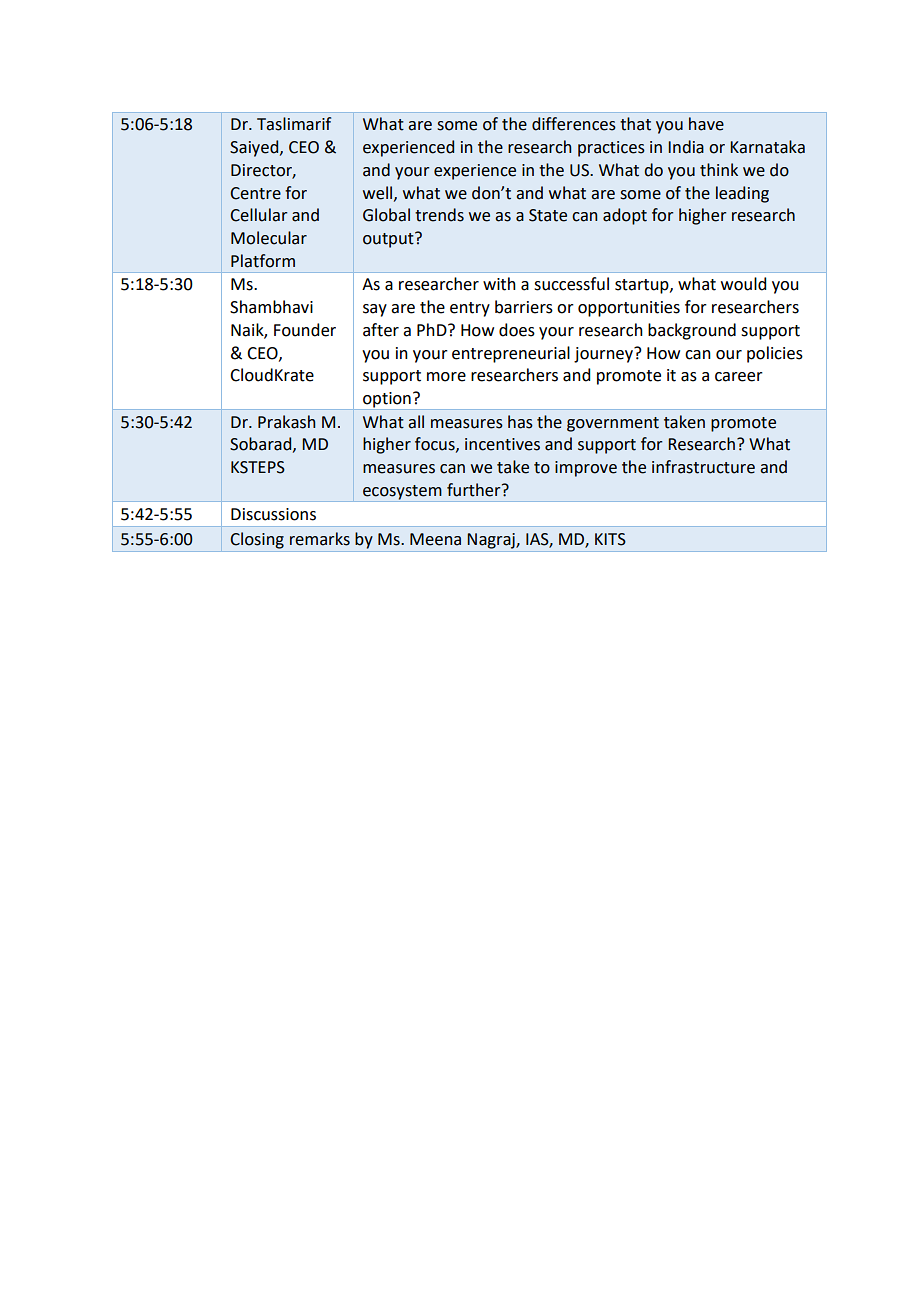 Image resolution: width=924 pixels, height=1308 pixels. What do you see at coordinates (379, 193) in the page?
I see `well` at bounding box center [379, 193].
